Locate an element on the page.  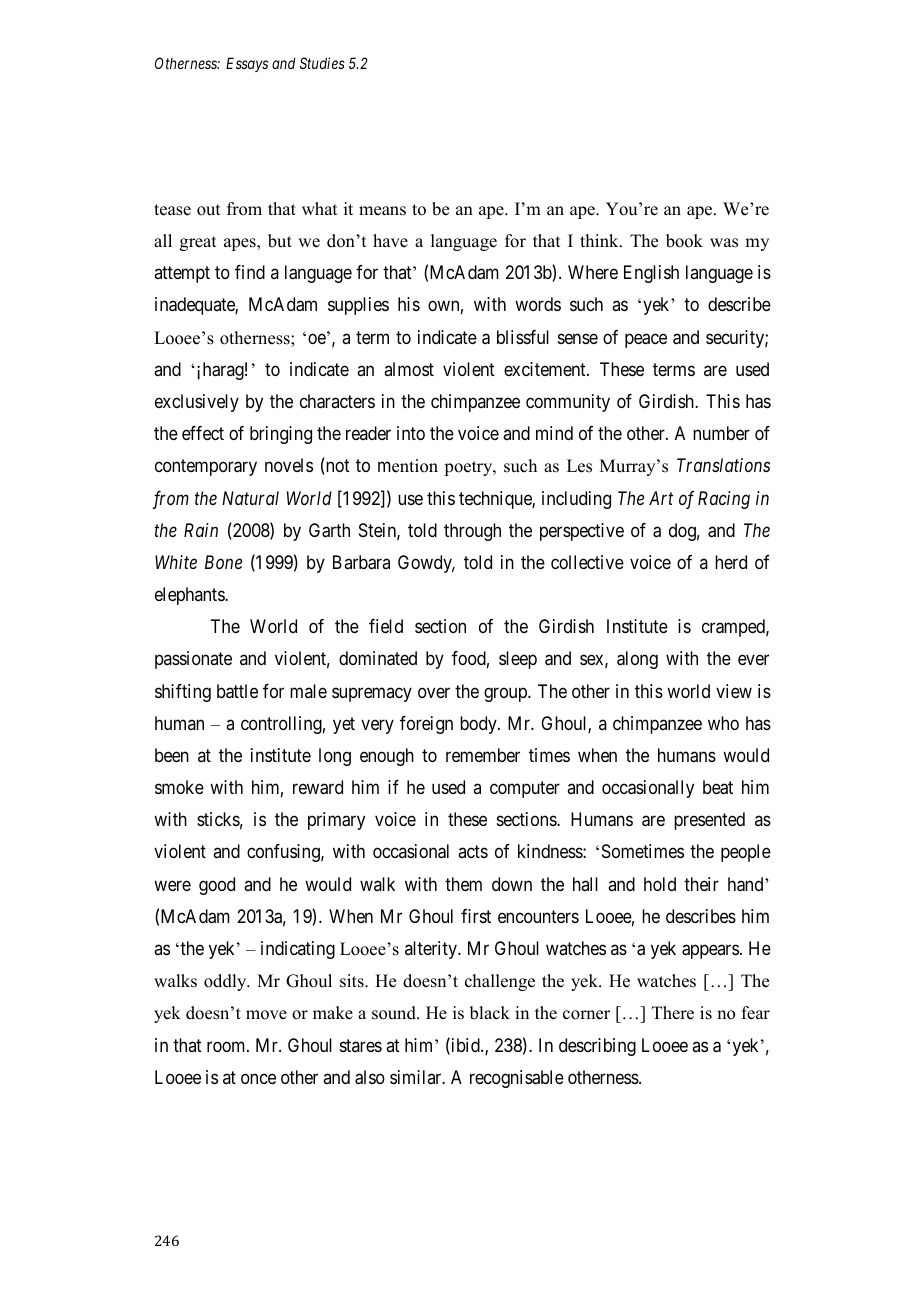
herd is located at coordinates (731, 562).
